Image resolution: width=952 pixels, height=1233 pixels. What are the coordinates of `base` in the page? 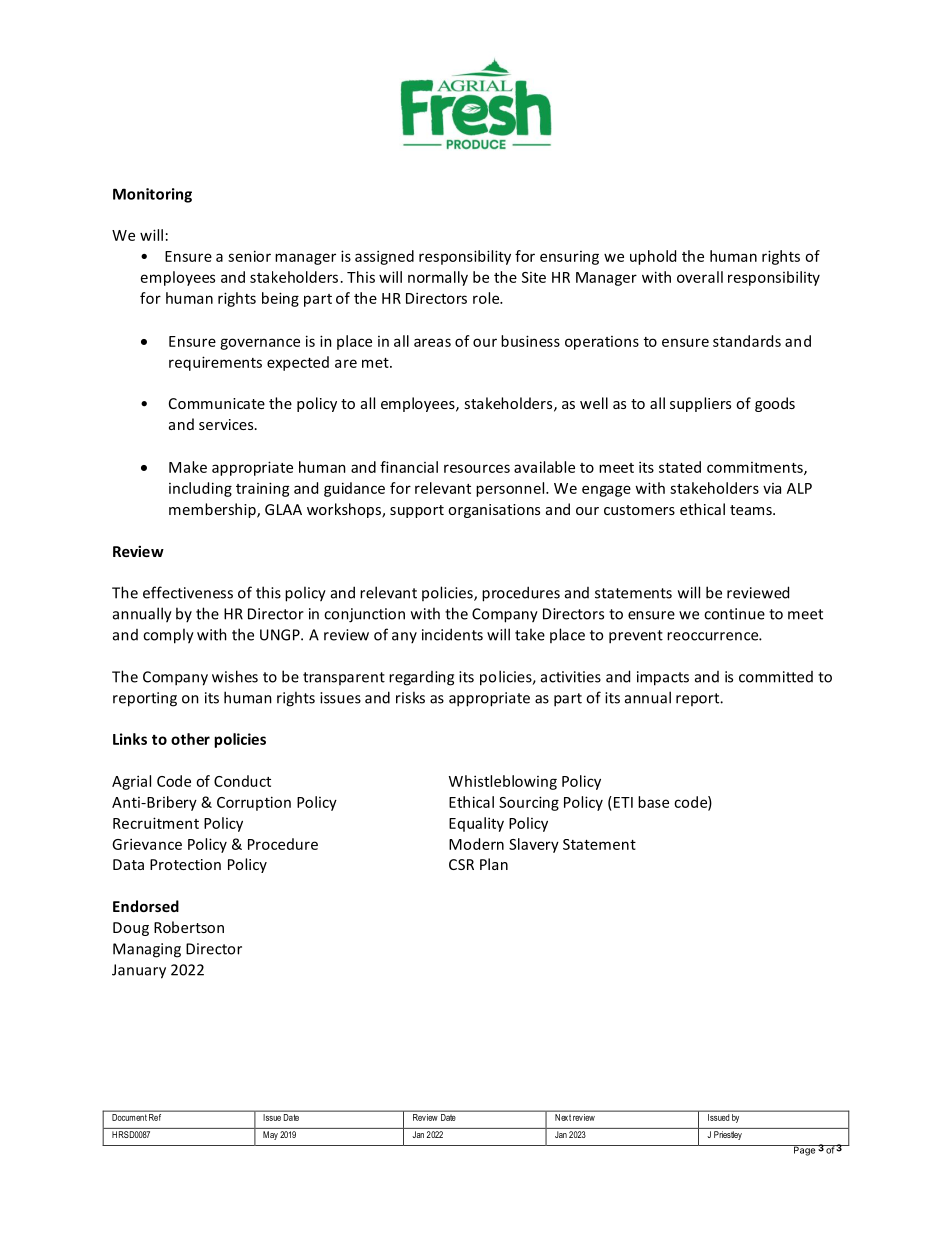 It's located at (653, 802).
